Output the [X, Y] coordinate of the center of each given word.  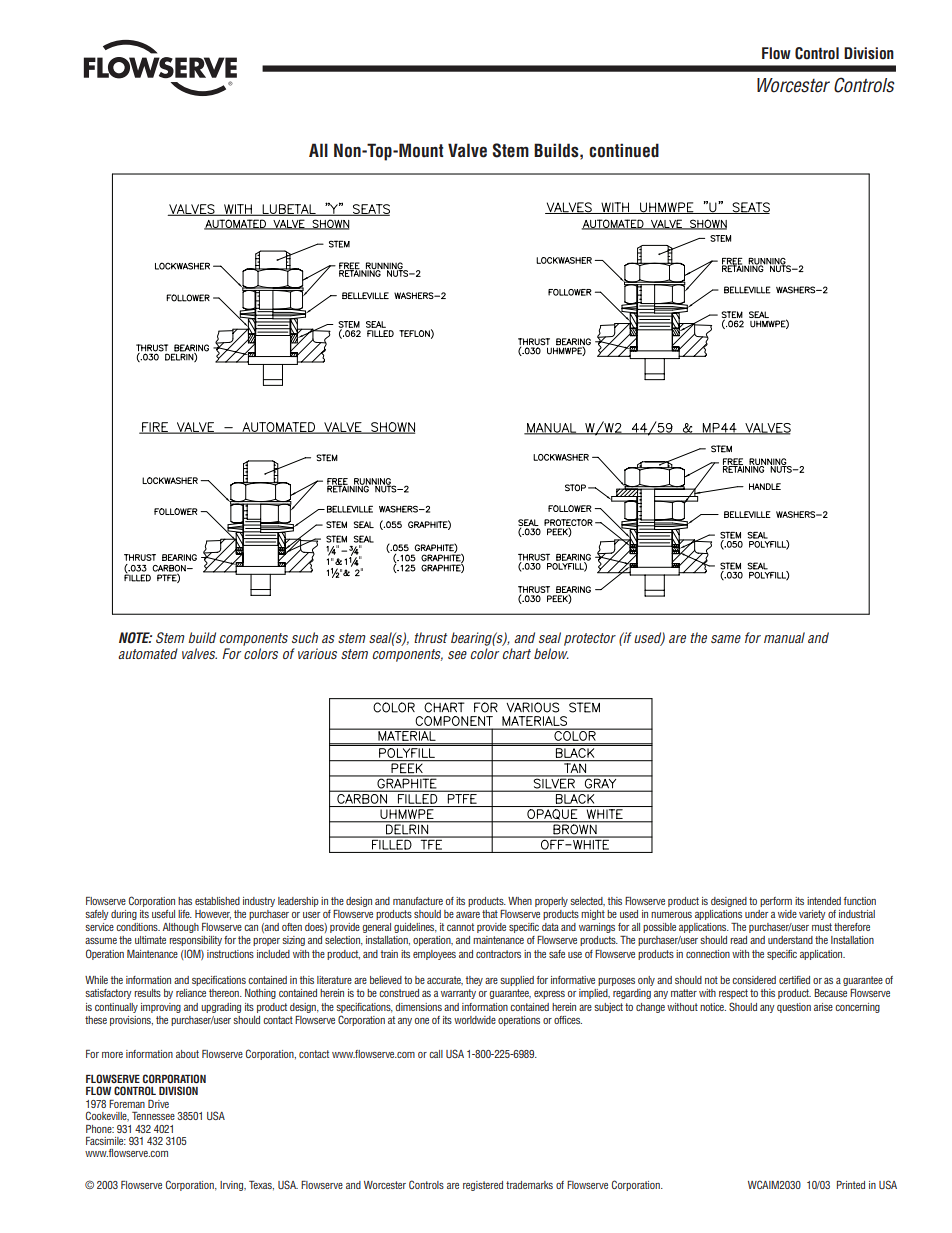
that [490, 914]
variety [812, 915]
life [185, 914]
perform [776, 902]
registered [483, 1186]
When [520, 901]
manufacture [418, 901]
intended [824, 901]
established [217, 901]
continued [624, 150]
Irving [233, 1186]
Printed [851, 1185]
